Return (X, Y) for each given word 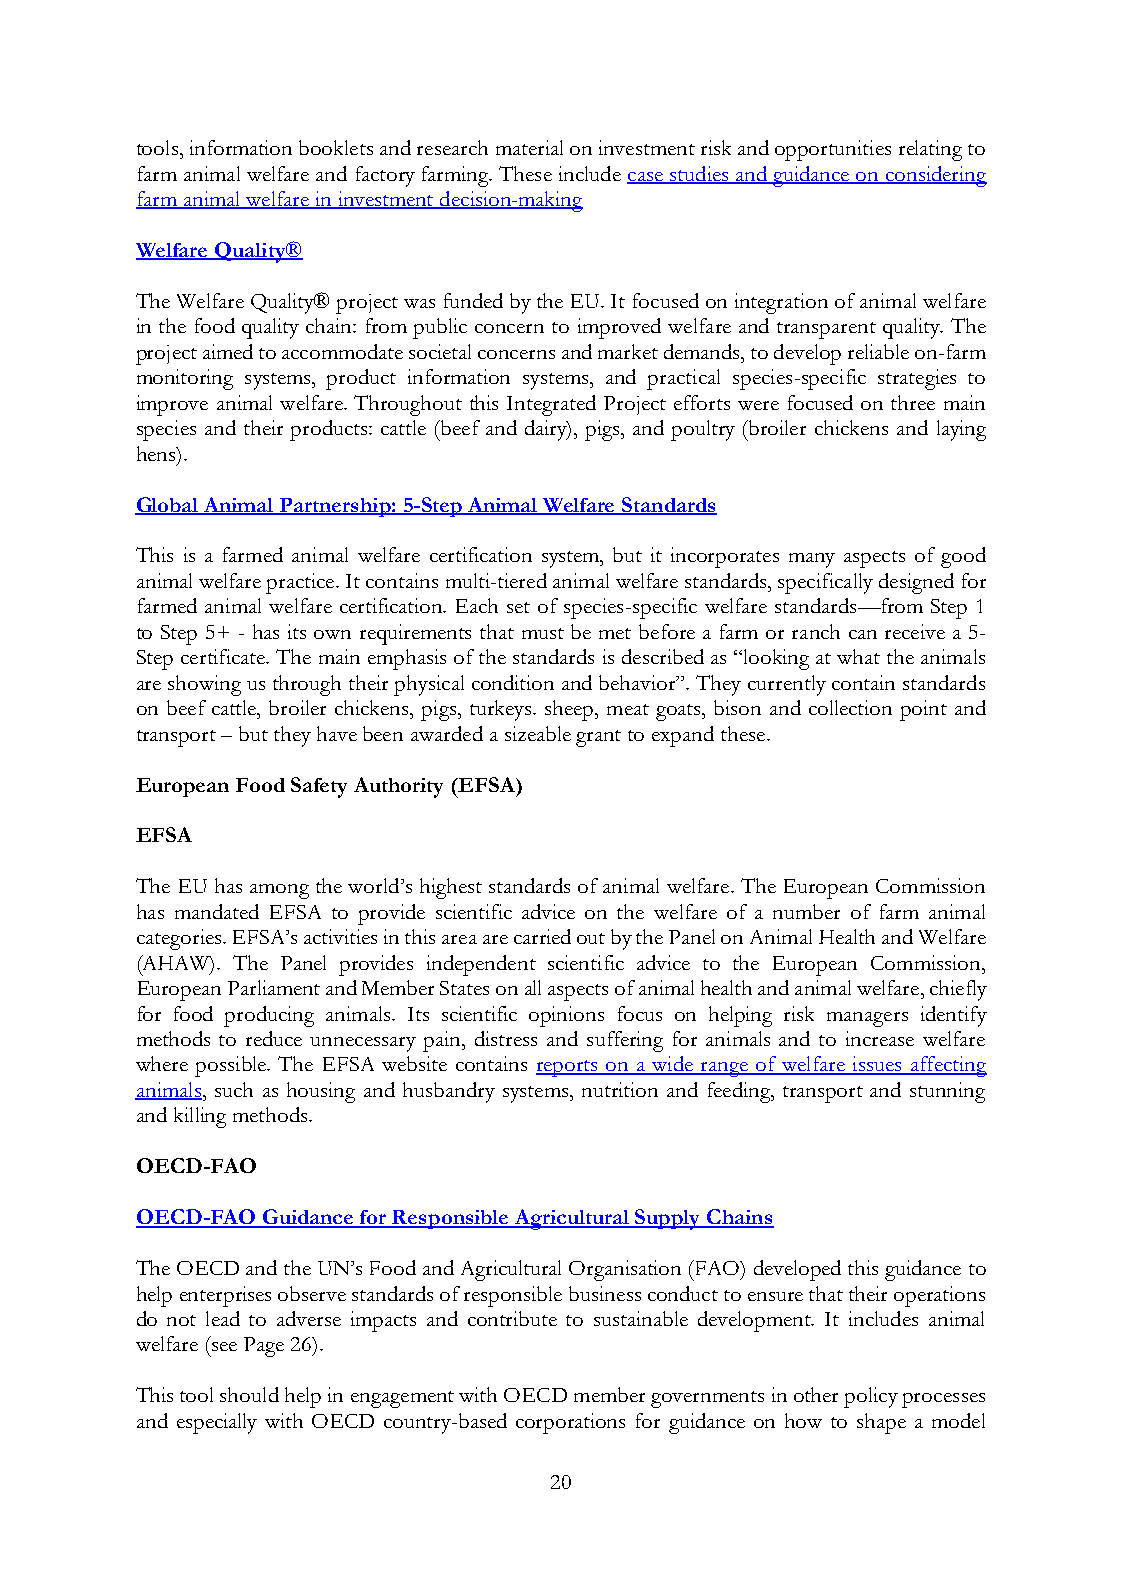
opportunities (833, 150)
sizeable (538, 733)
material (529, 147)
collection (850, 707)
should (249, 1394)
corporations (570, 1423)
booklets (336, 147)
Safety (319, 787)
